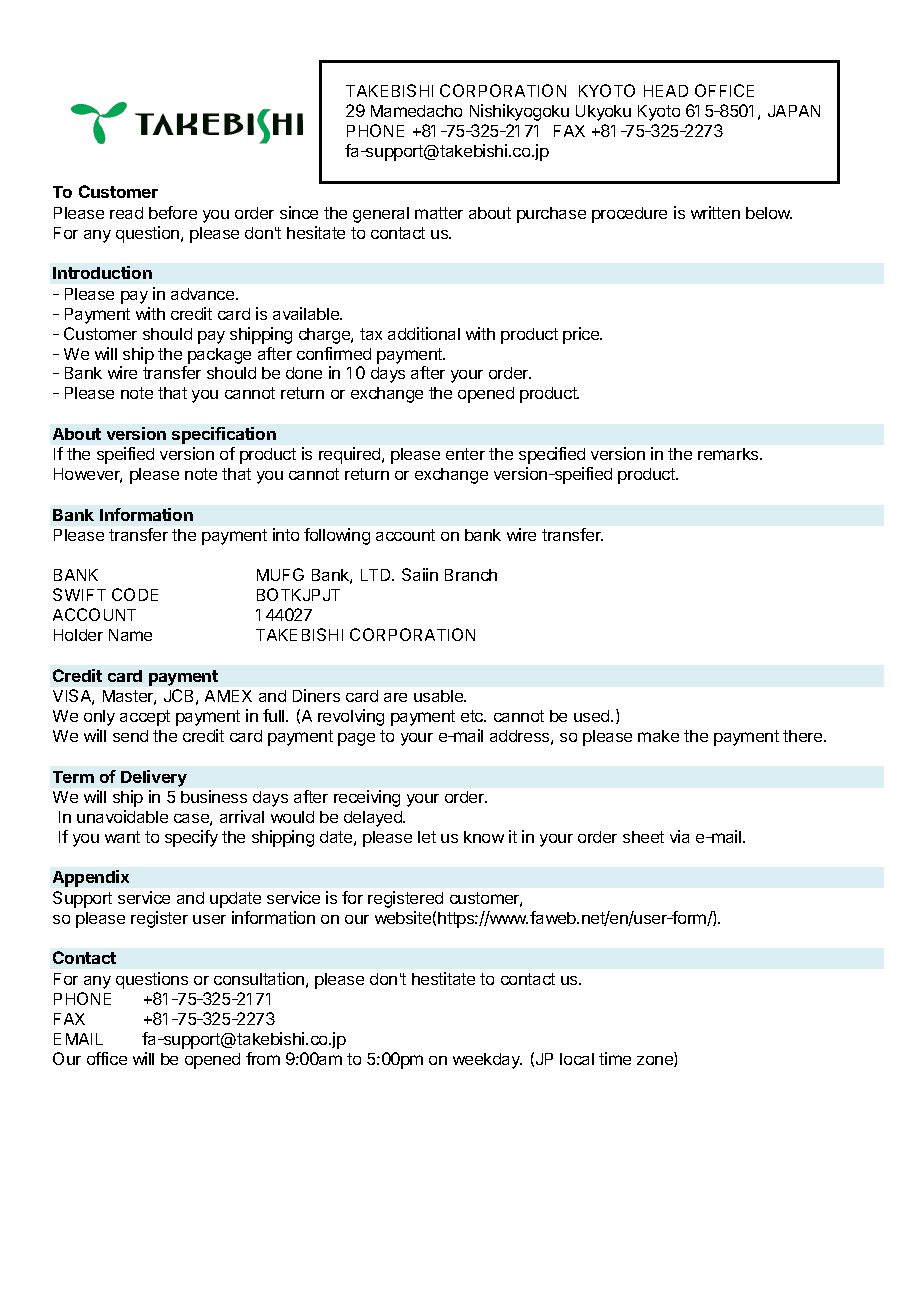 Image resolution: width=924 pixels, height=1308 pixels. What do you see at coordinates (471, 575) in the page?
I see `Branch` at bounding box center [471, 575].
